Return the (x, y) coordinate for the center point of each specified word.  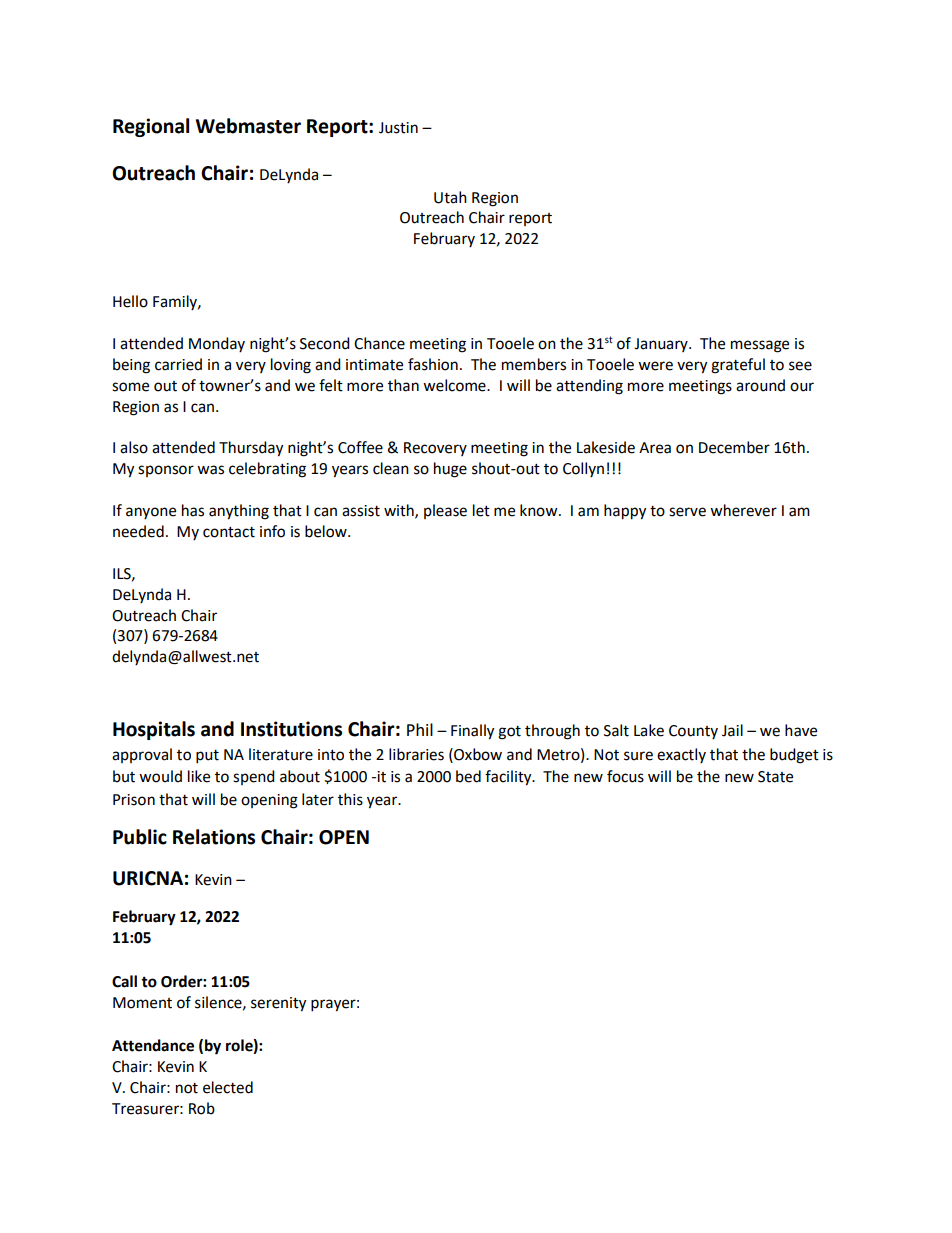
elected (228, 1087)
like (199, 776)
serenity (278, 1004)
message (760, 346)
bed (468, 776)
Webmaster (248, 126)
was (210, 470)
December (734, 447)
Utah (450, 197)
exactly (681, 755)
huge (450, 470)
